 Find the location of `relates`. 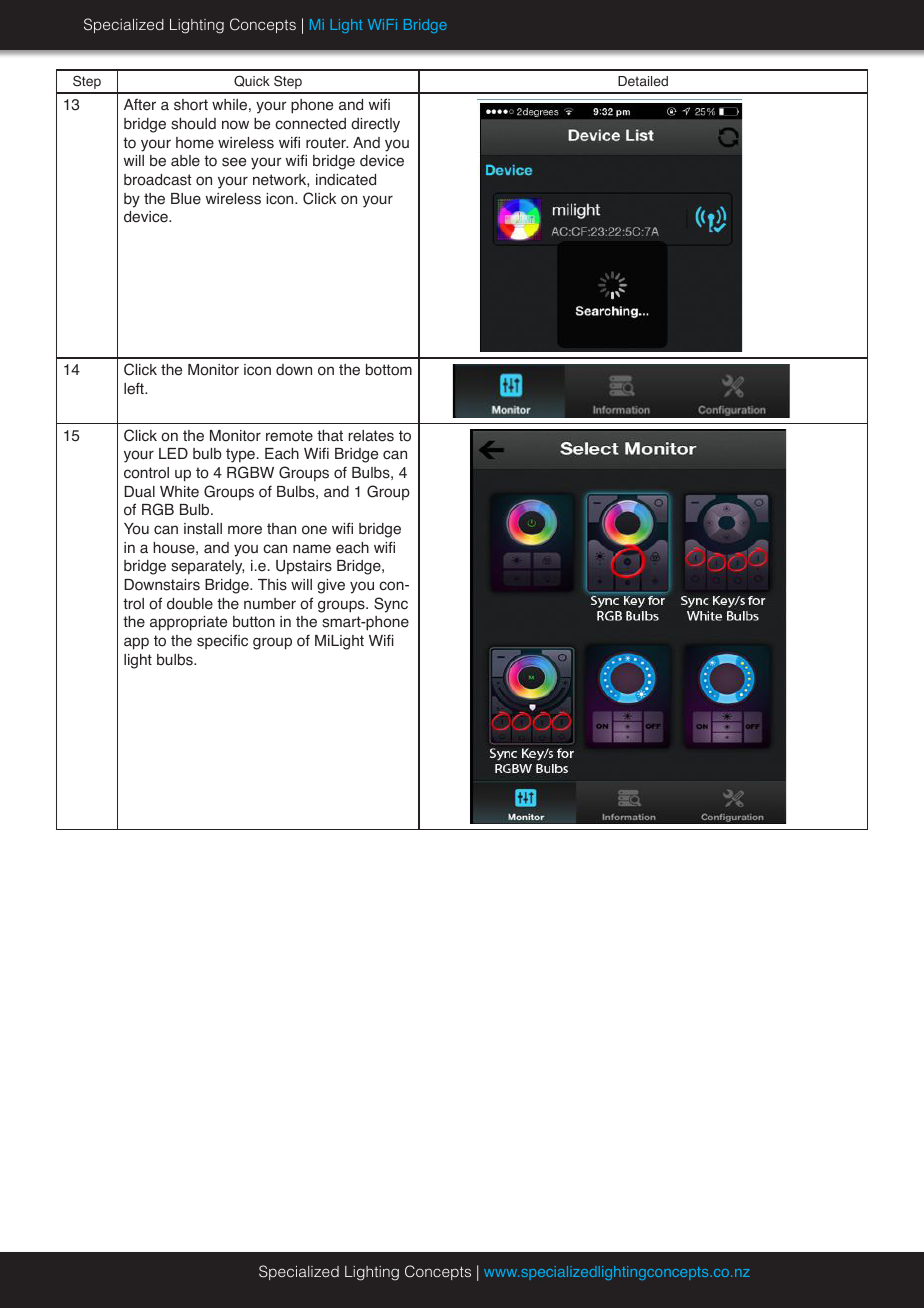

relates is located at coordinates (371, 436).
